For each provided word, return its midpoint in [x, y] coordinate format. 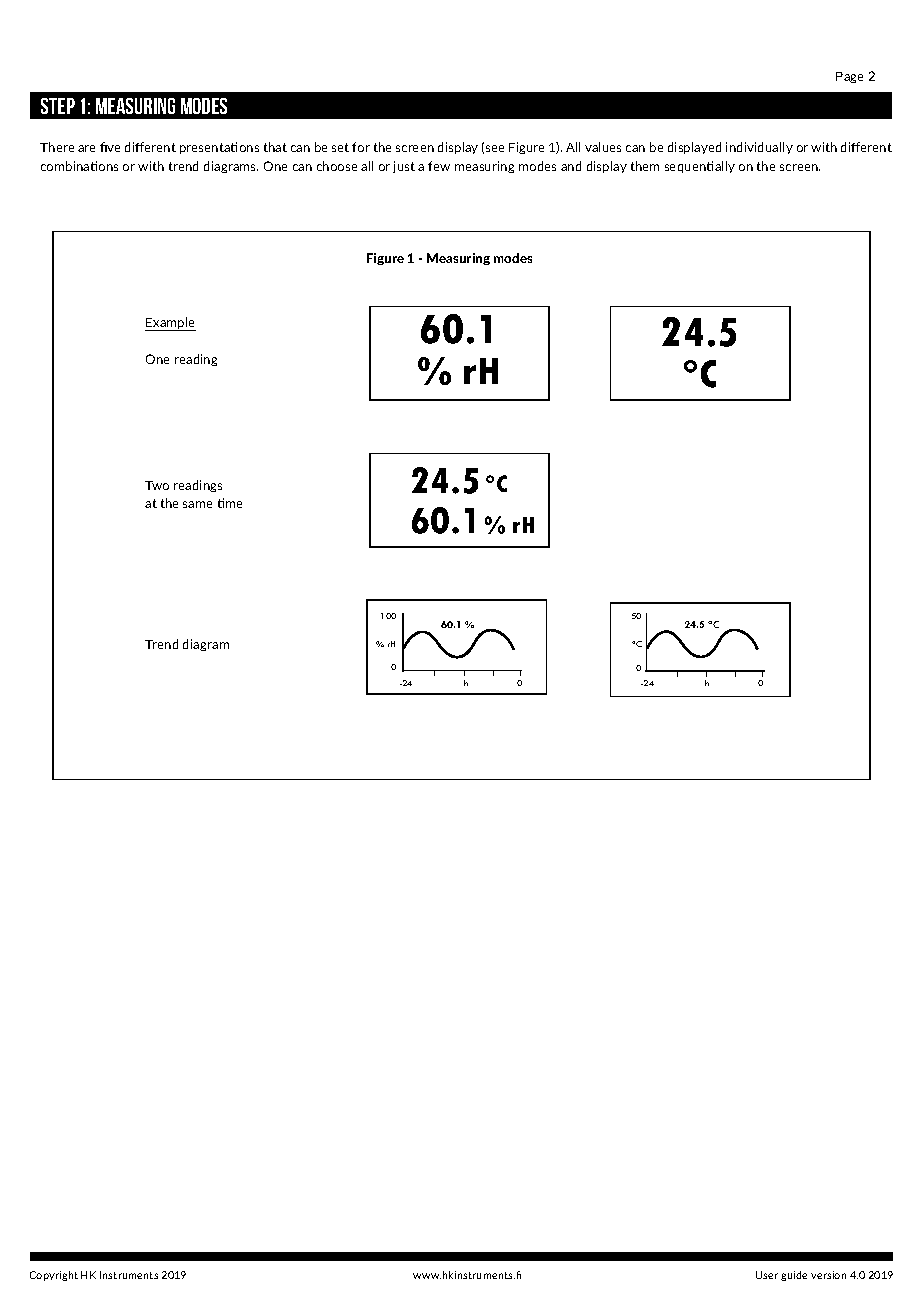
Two [157, 485]
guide [794, 1276]
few [439, 166]
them [645, 166]
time [230, 503]
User [767, 1275]
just [404, 167]
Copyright [54, 1276]
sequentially [700, 167]
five [110, 147]
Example [170, 324]
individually [759, 148]
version [828, 1275]
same [197, 504]
